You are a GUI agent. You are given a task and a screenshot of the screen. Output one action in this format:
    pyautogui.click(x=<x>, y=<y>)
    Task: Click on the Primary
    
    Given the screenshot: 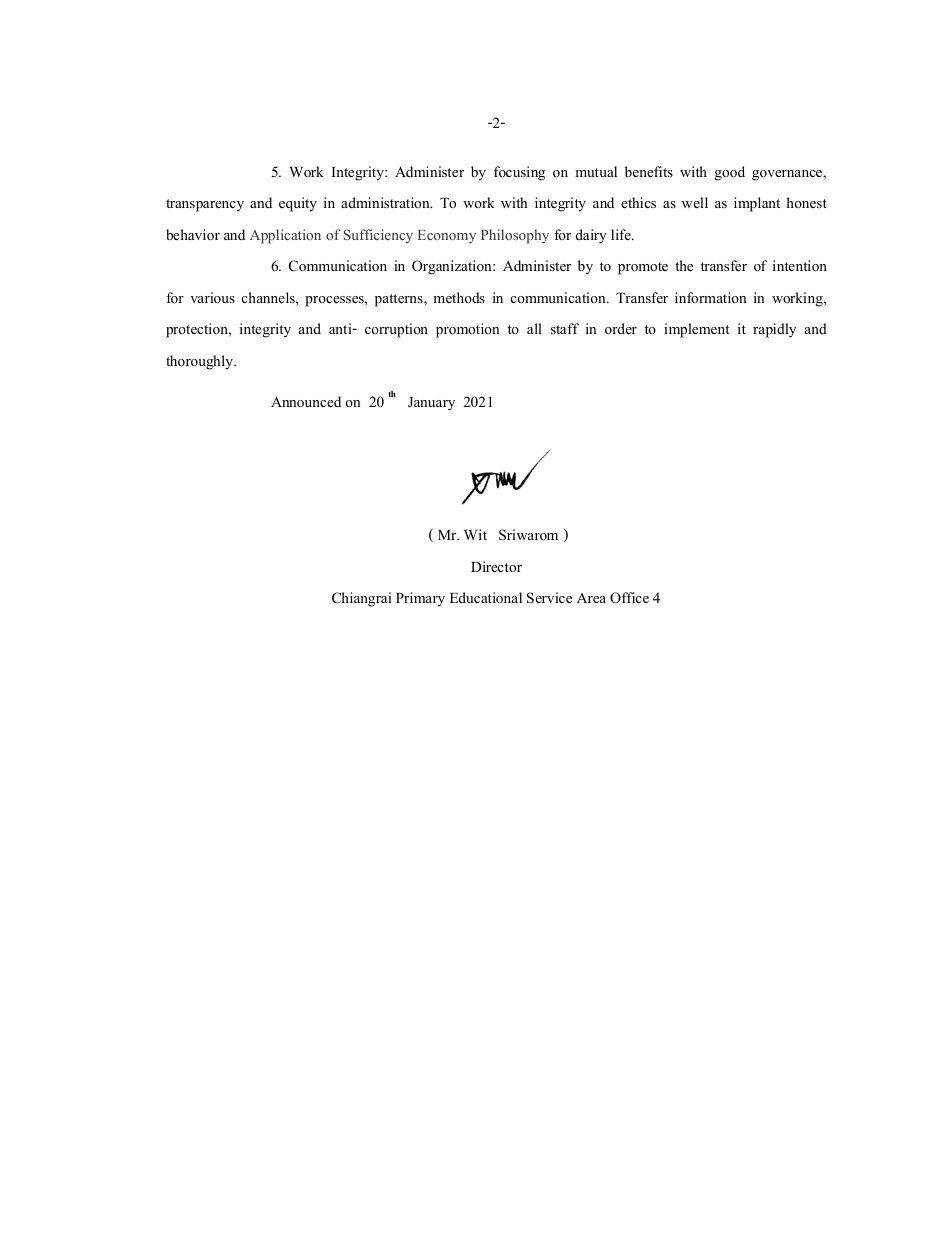 What is the action you would take?
    pyautogui.click(x=420, y=599)
